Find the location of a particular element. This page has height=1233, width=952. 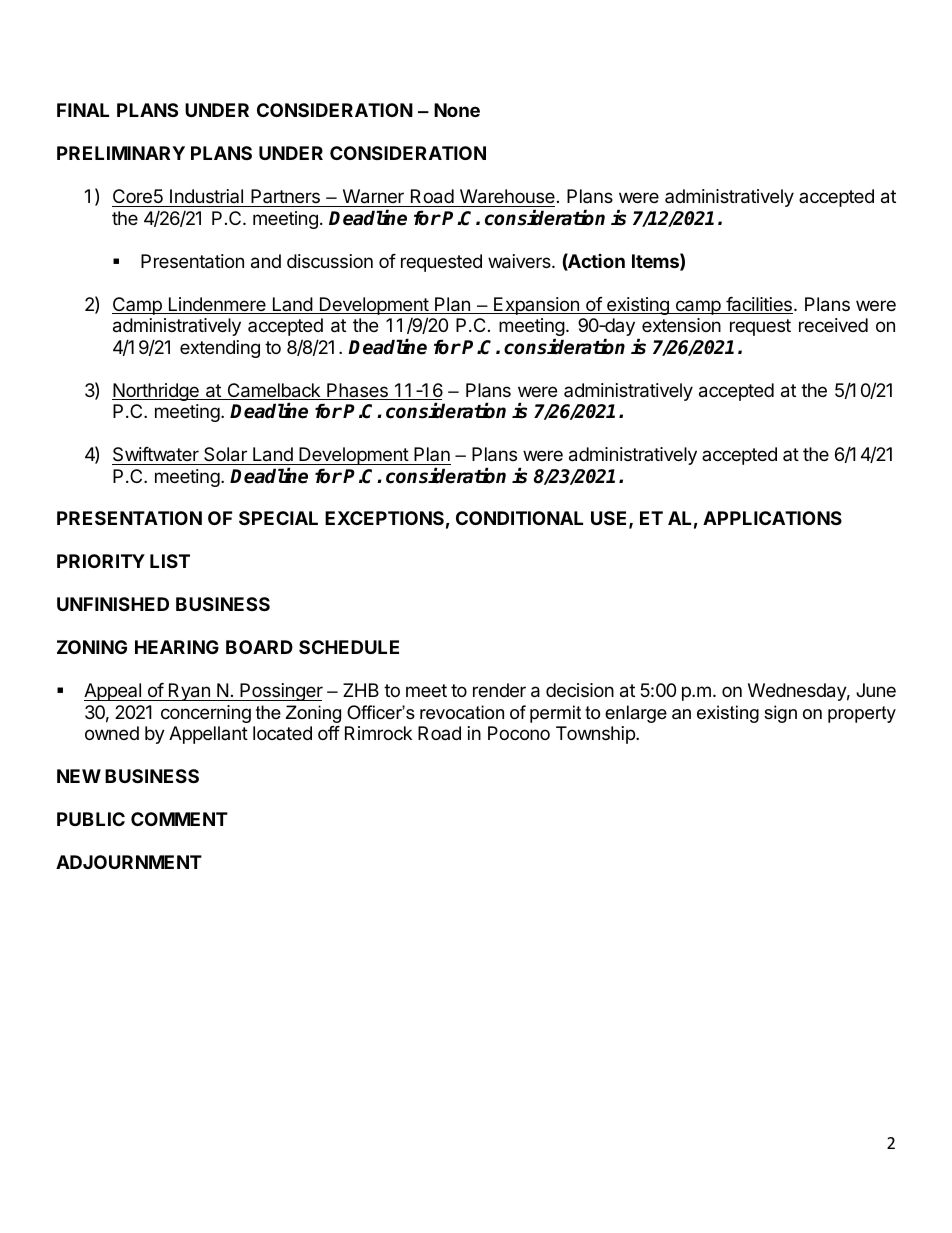

Expansion is located at coordinates (536, 306).
